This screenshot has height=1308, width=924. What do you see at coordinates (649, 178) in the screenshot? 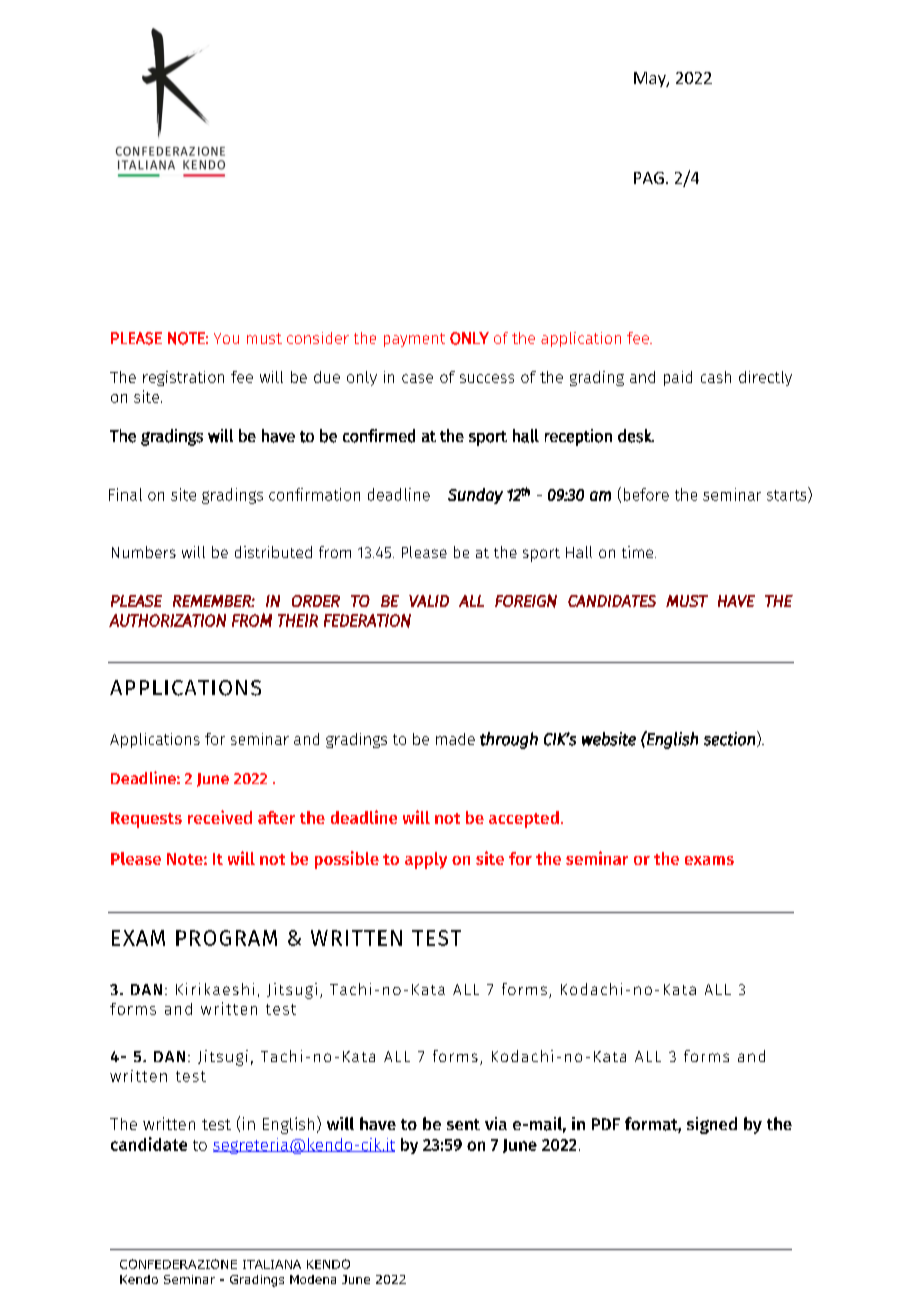
I see `PAG` at bounding box center [649, 178].
